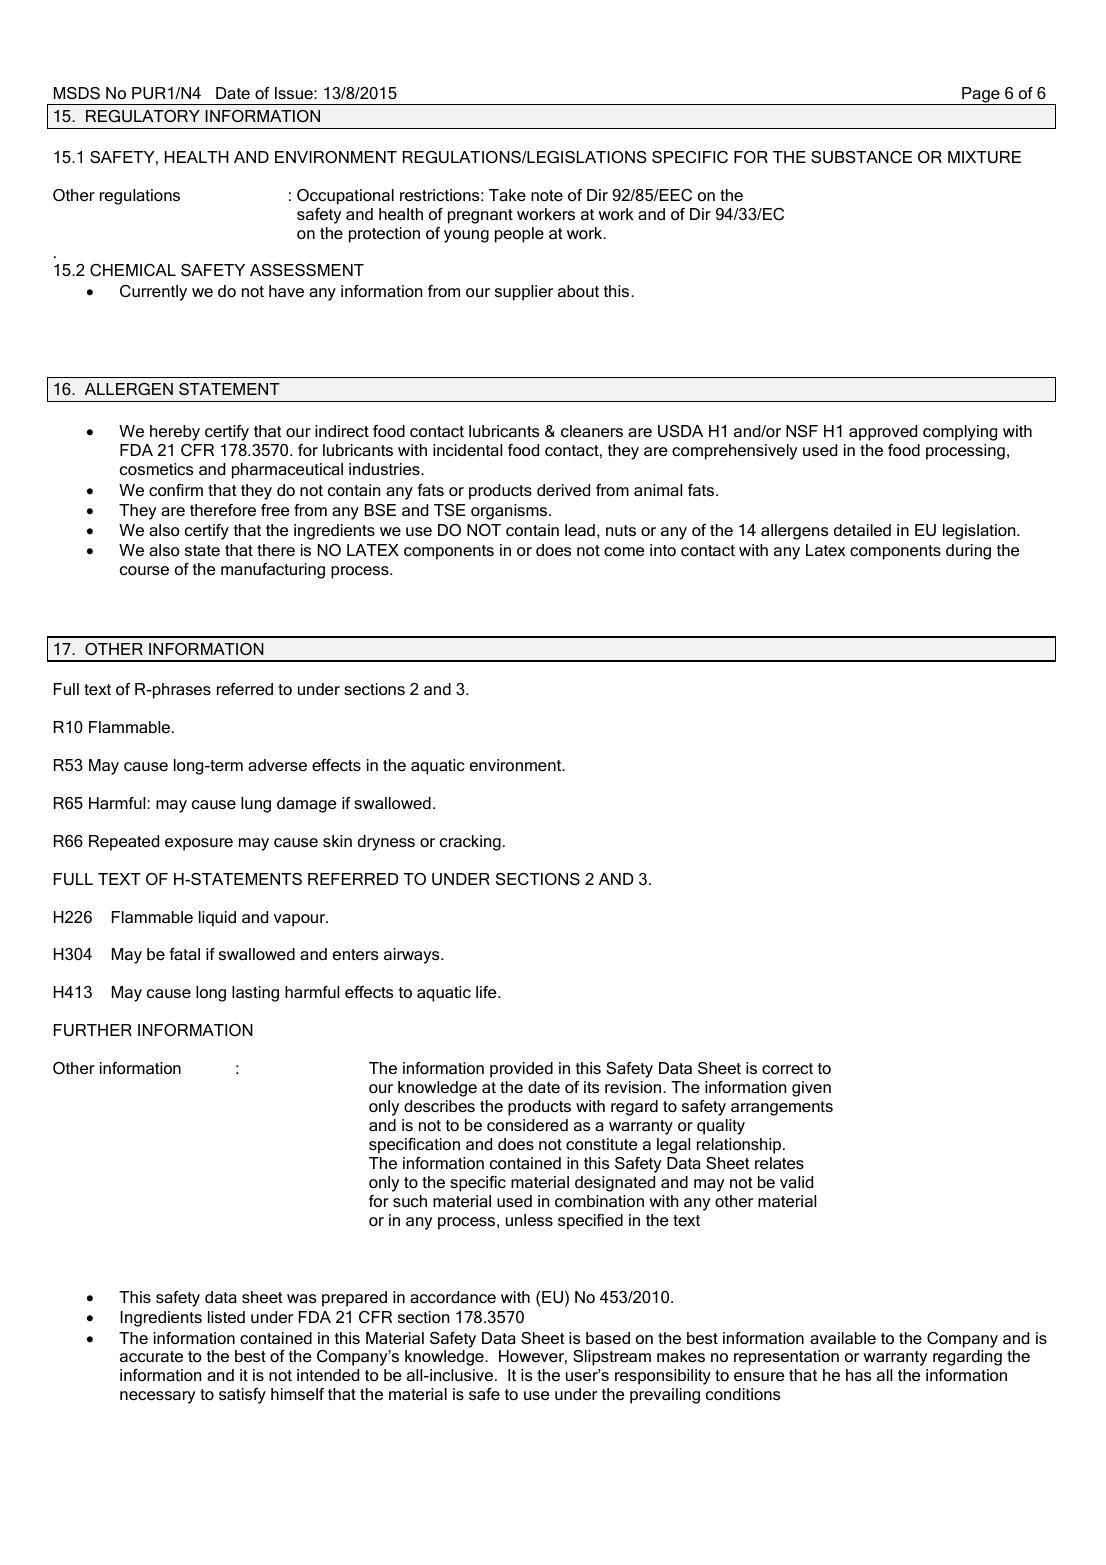 This screenshot has height=1565, width=1106. I want to click on course, so click(144, 570).
